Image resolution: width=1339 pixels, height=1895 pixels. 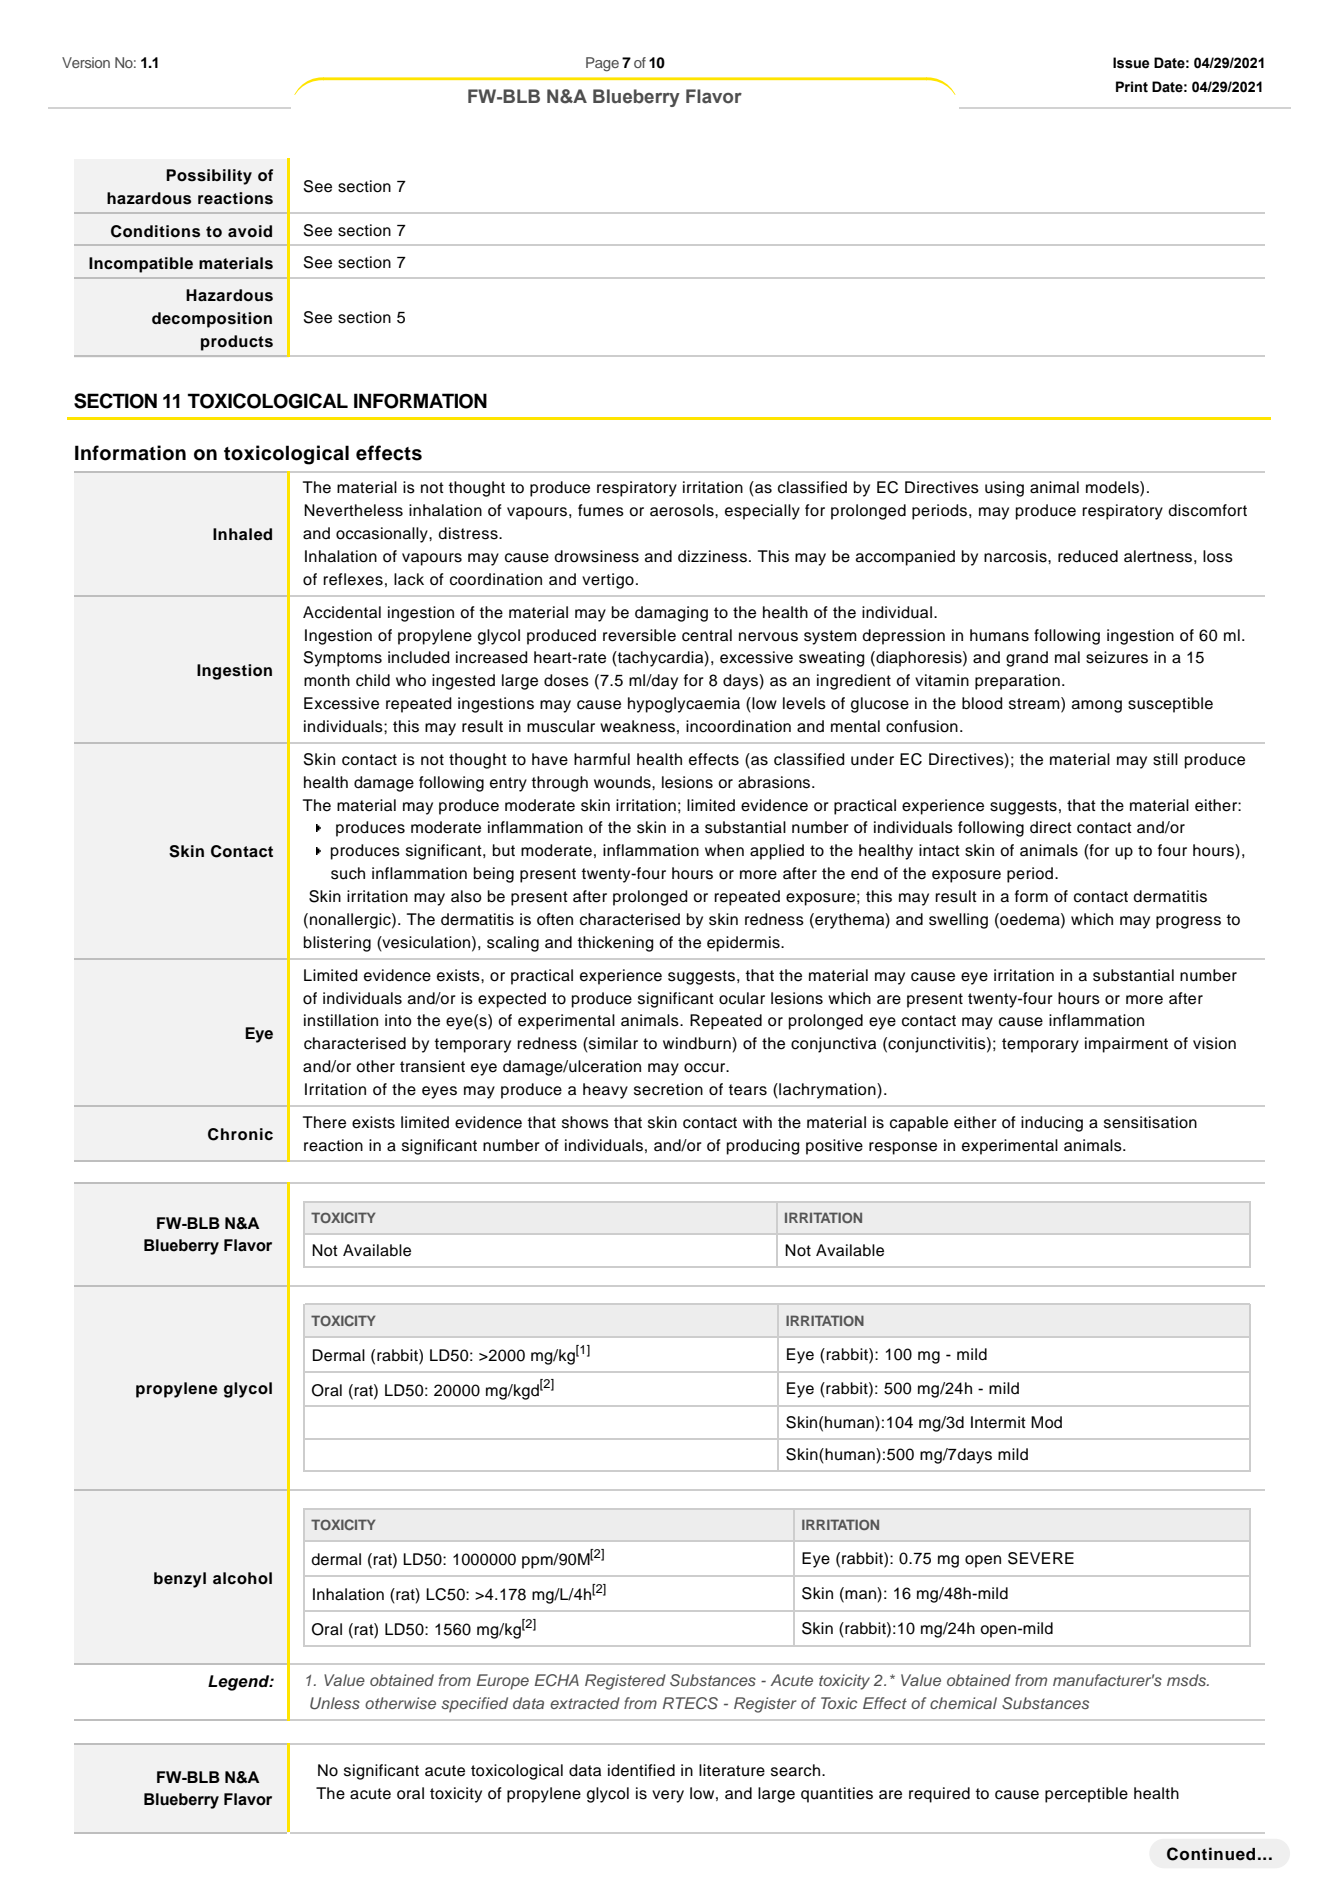 I want to click on progress, so click(x=1188, y=922).
